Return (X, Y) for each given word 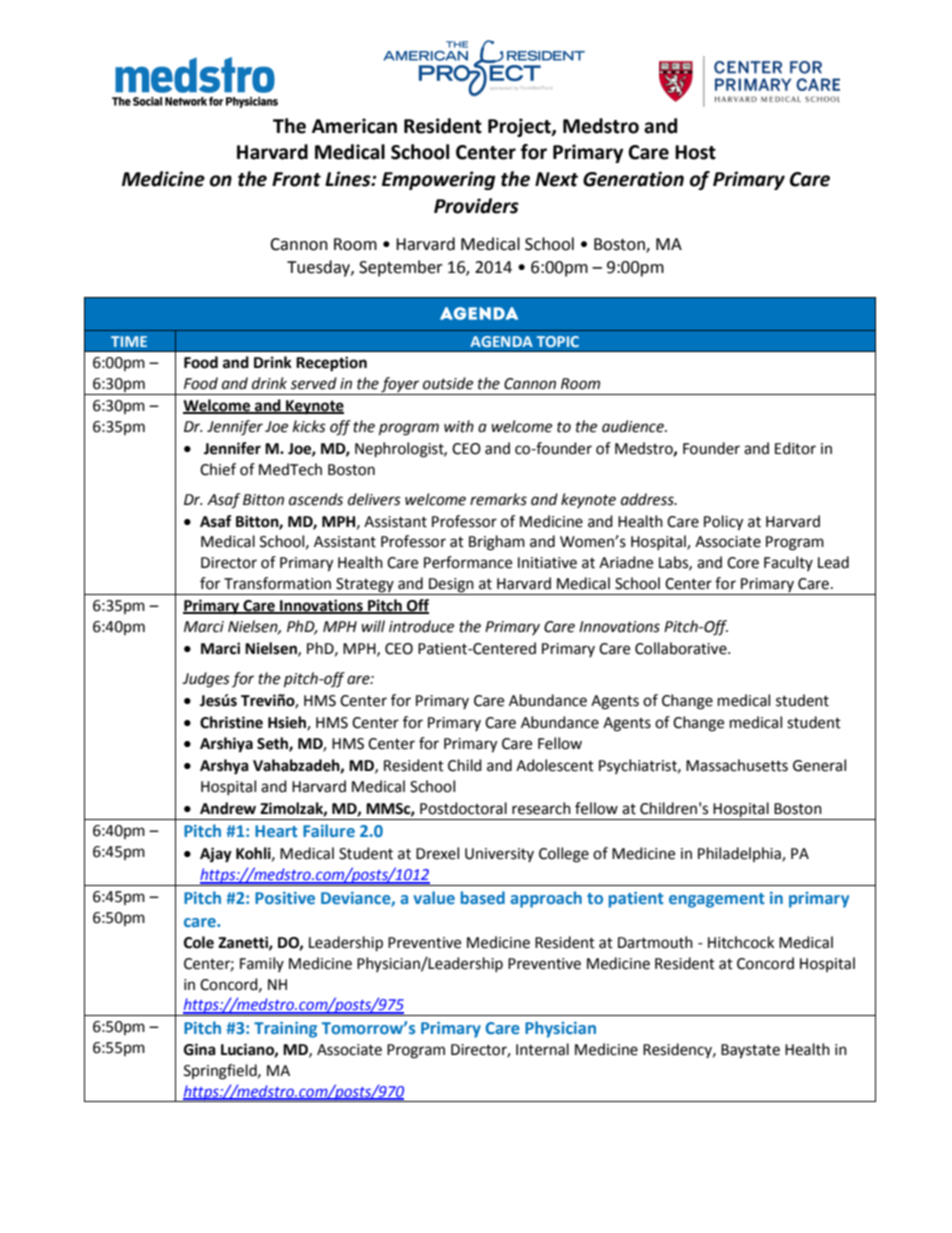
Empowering (439, 180)
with (459, 426)
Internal (542, 1049)
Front (296, 179)
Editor (795, 448)
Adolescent (555, 765)
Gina (200, 1049)
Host (695, 152)
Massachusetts (737, 765)
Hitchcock (741, 942)
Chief (218, 469)
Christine (231, 722)
